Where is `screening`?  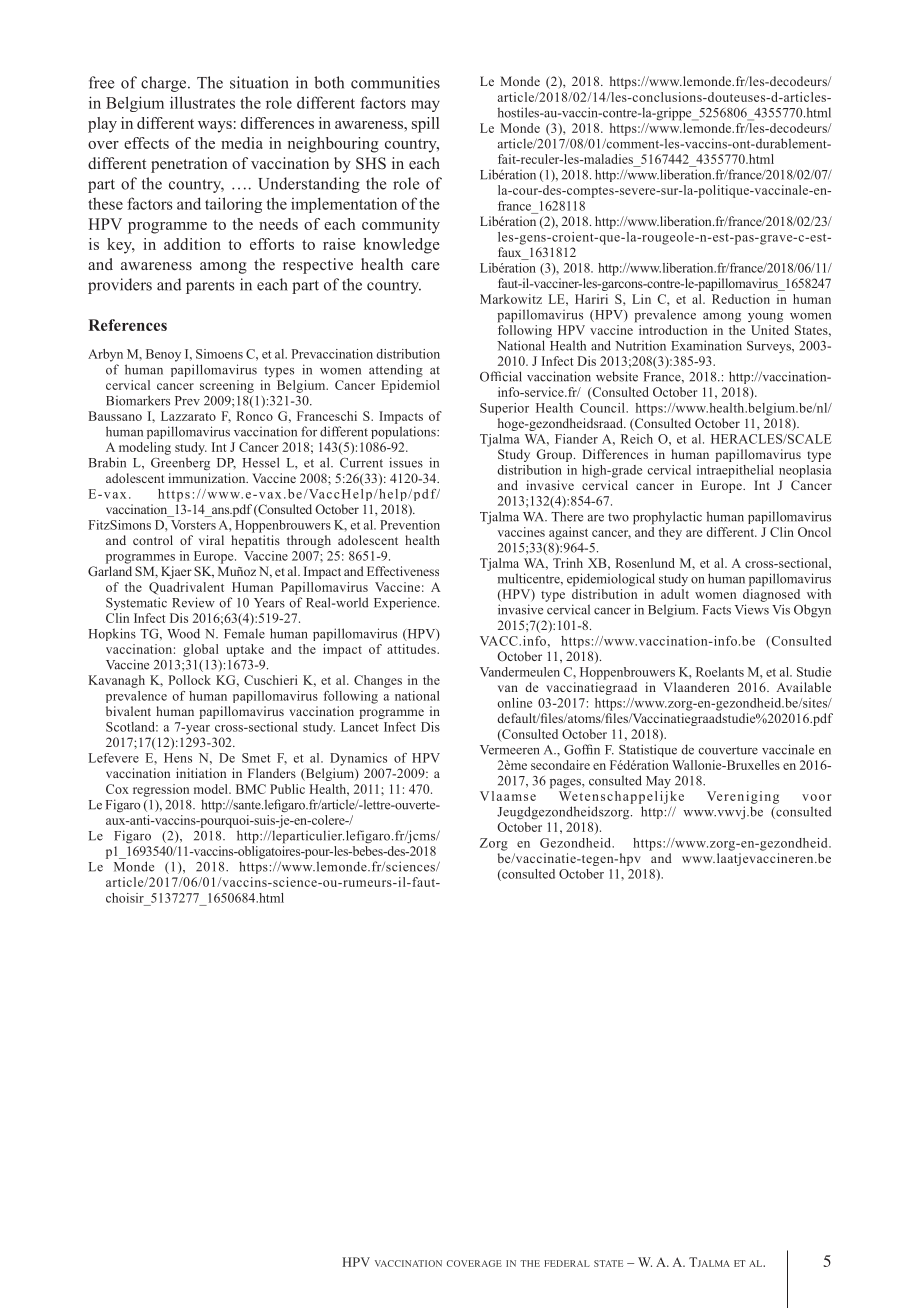
screening is located at coordinates (227, 386).
